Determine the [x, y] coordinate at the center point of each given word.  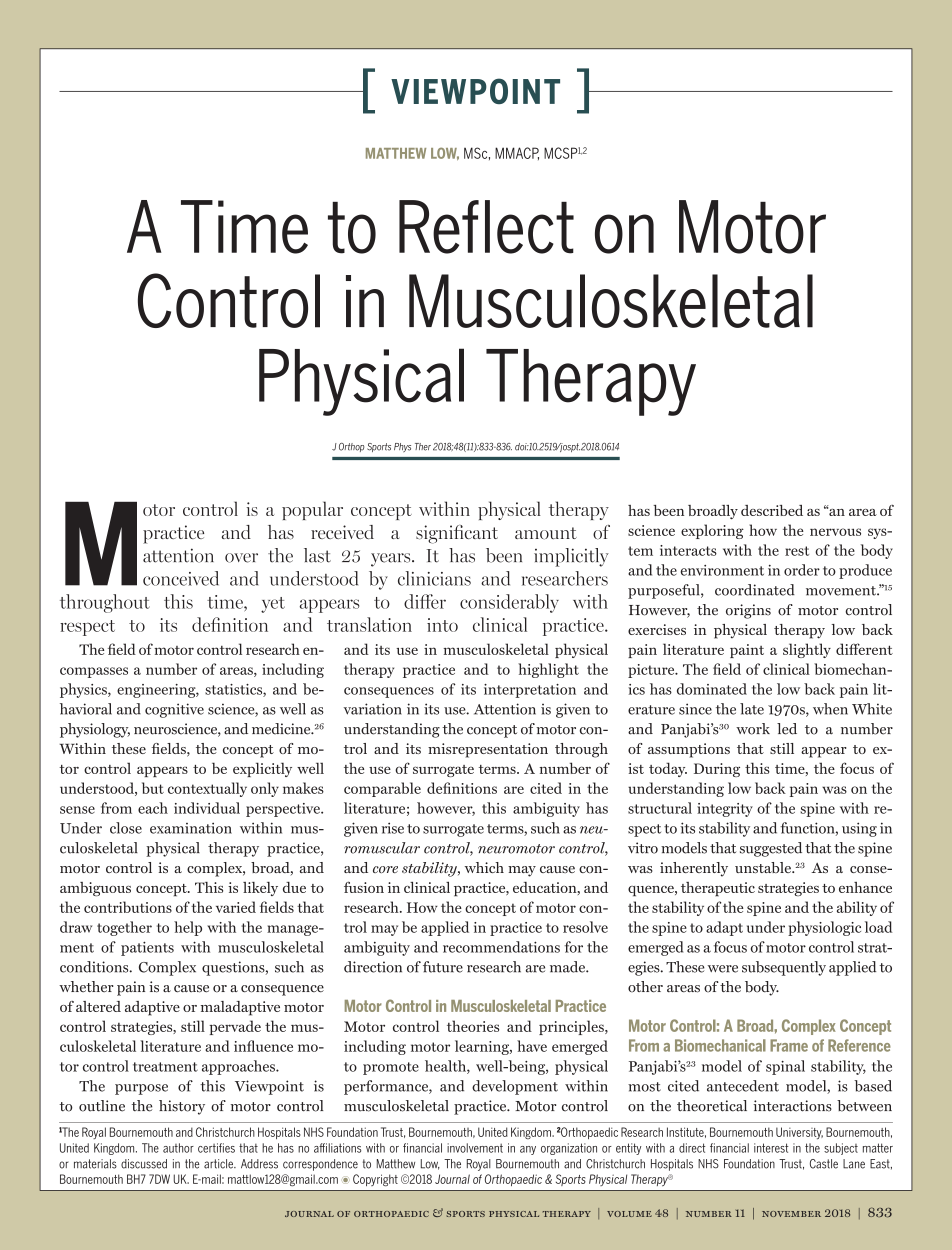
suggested [771, 849]
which [484, 867]
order [802, 570]
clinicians [434, 578]
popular [312, 510]
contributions [128, 907]
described [772, 510]
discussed [144, 1164]
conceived [181, 578]
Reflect [486, 227]
